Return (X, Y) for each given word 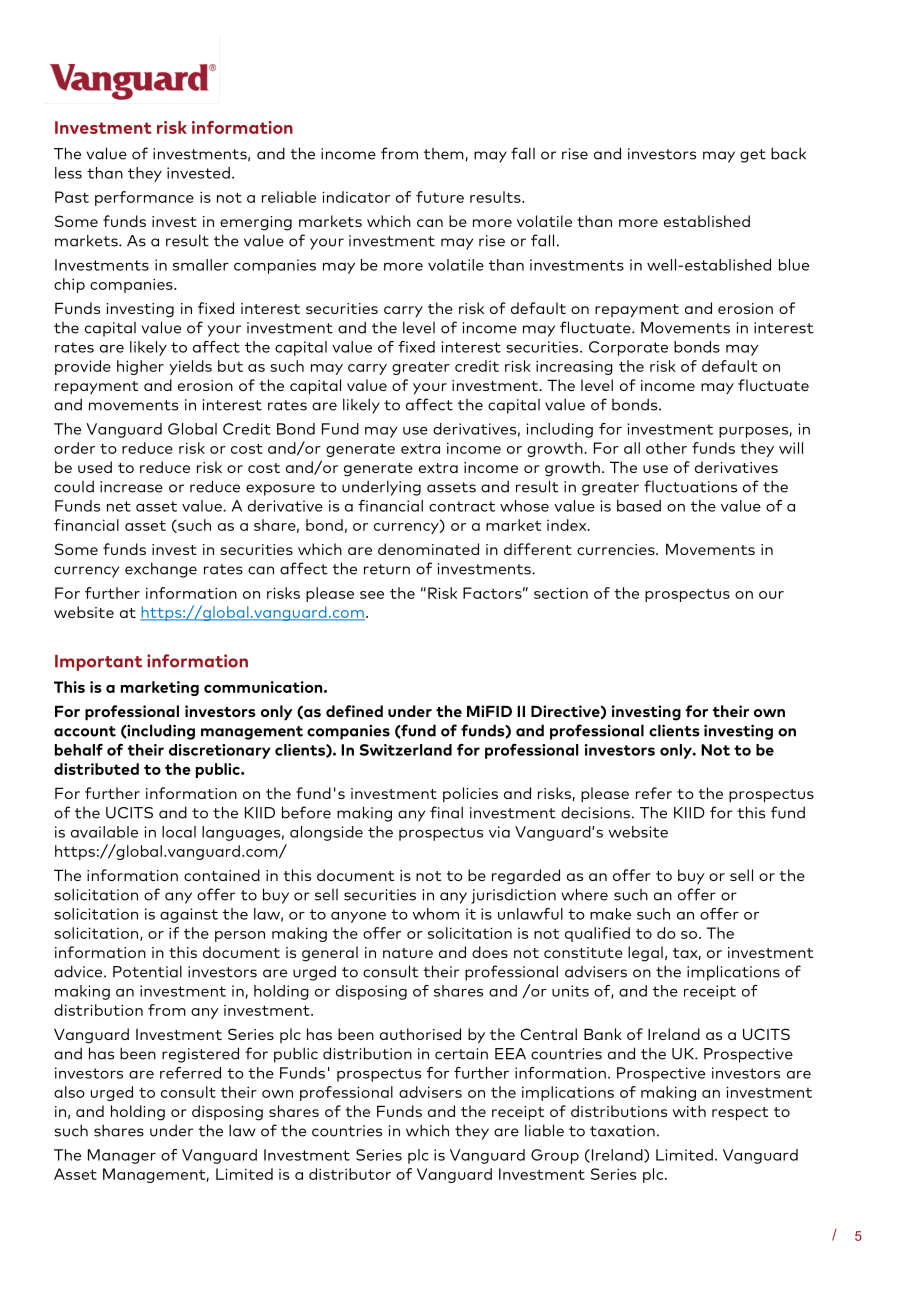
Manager (122, 1156)
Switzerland (406, 750)
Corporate (628, 348)
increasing (574, 367)
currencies (617, 549)
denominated (428, 549)
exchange (161, 570)
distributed (96, 769)
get (753, 156)
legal (645, 954)
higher (140, 367)
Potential (147, 971)
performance (144, 198)
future (440, 197)
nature (408, 953)
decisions (595, 812)
